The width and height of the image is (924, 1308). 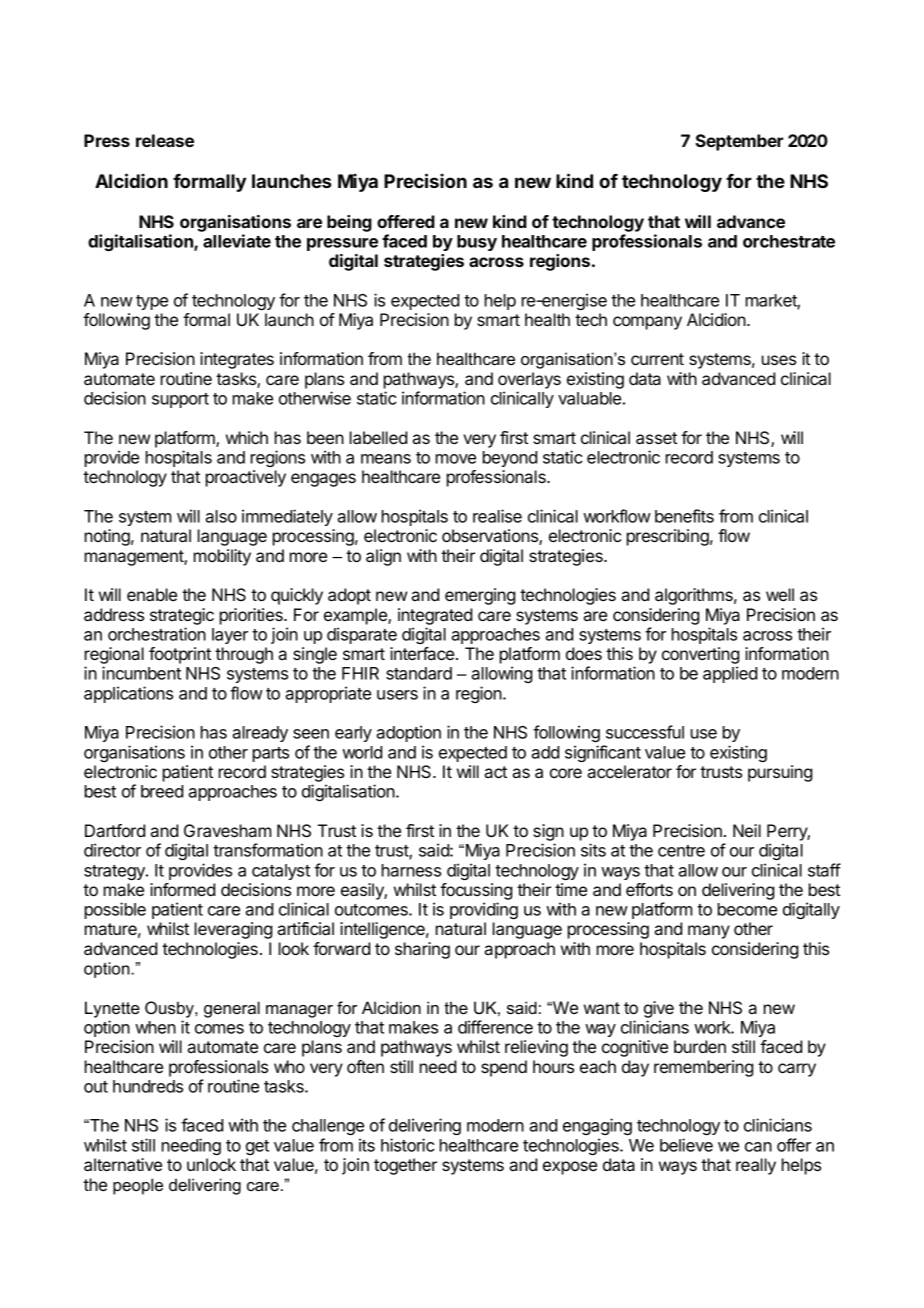 What do you see at coordinates (739, 142) in the image?
I see `September` at bounding box center [739, 142].
